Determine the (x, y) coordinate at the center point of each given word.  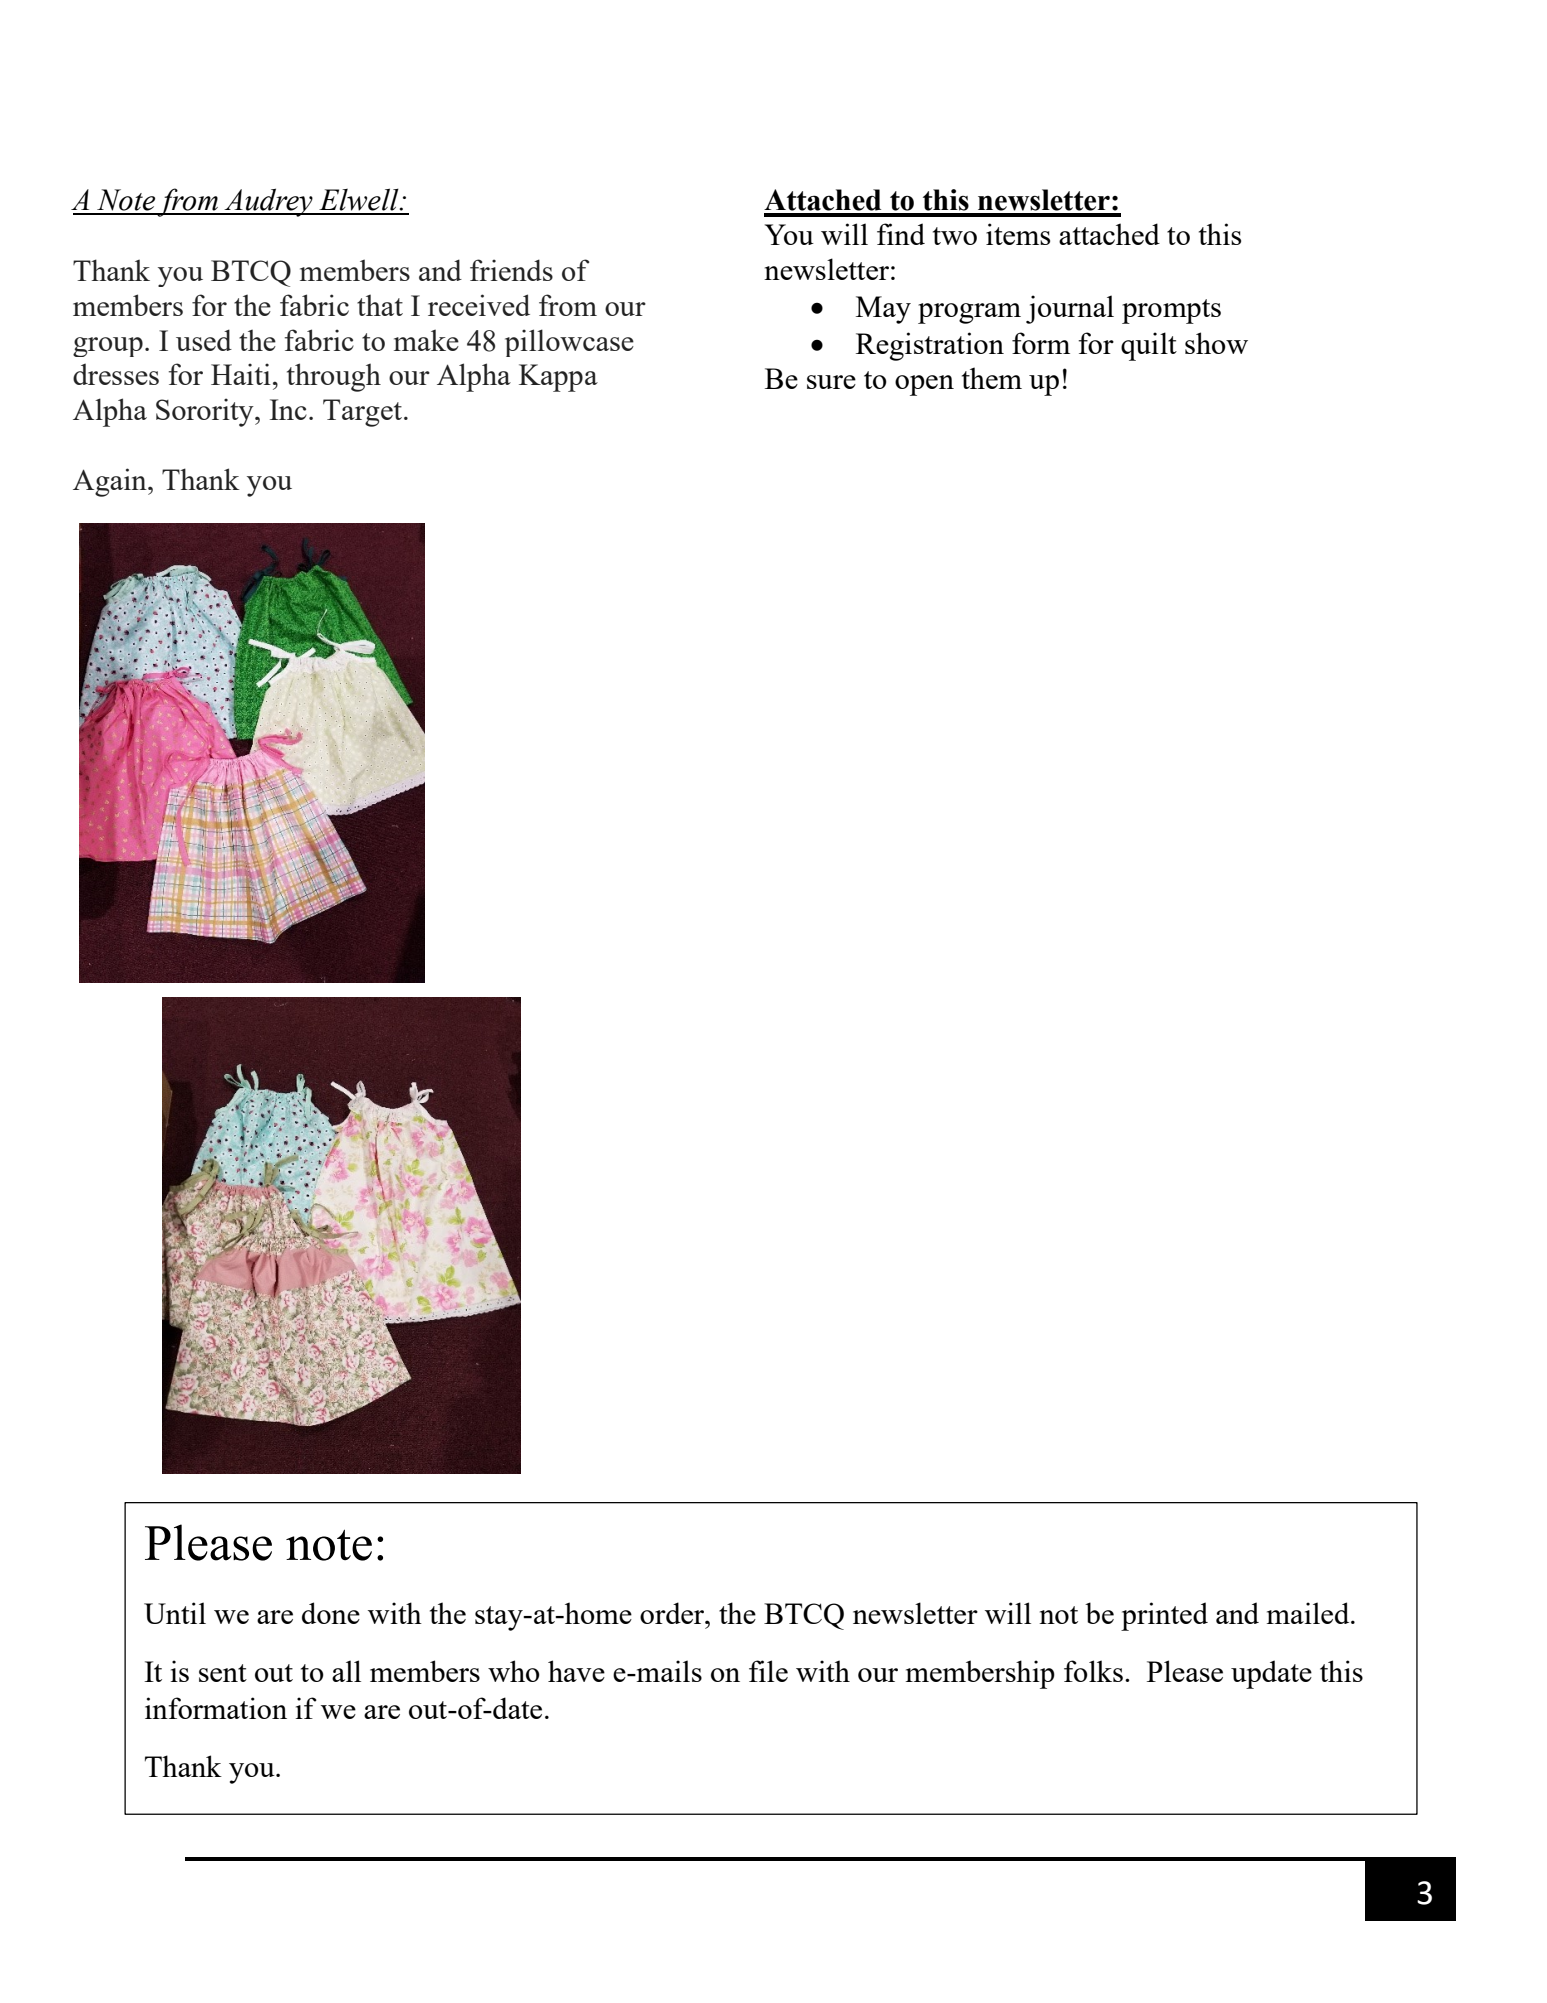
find (901, 234)
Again (111, 482)
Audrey (268, 202)
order (673, 1613)
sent (223, 1673)
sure (831, 382)
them (992, 378)
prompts (1171, 311)
